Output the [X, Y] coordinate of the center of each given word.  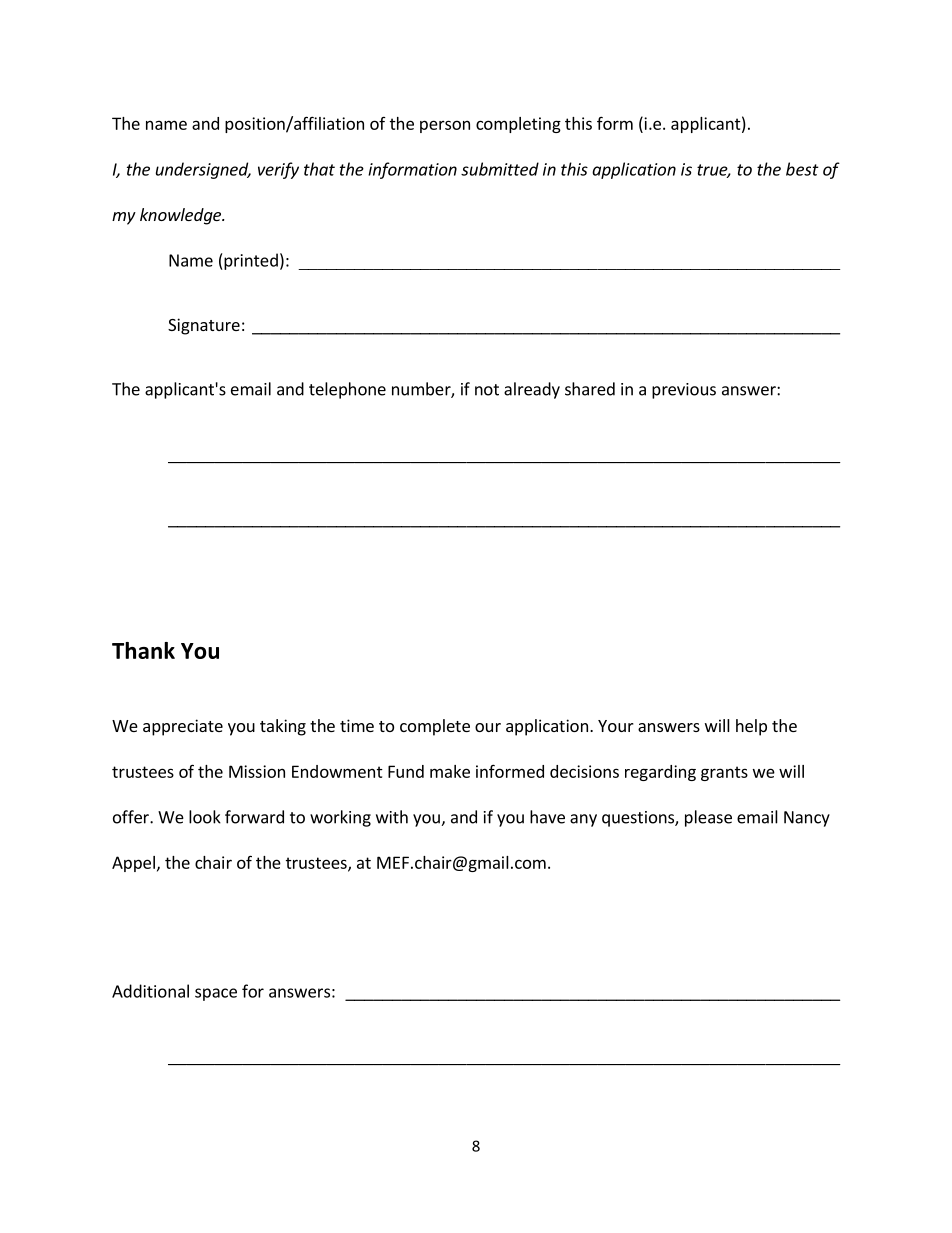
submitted [500, 169]
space [216, 994]
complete [435, 727]
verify [278, 170]
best [802, 169]
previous [684, 391]
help [751, 727]
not [487, 390]
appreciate [183, 727]
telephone [347, 390]
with [392, 817]
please [708, 818]
